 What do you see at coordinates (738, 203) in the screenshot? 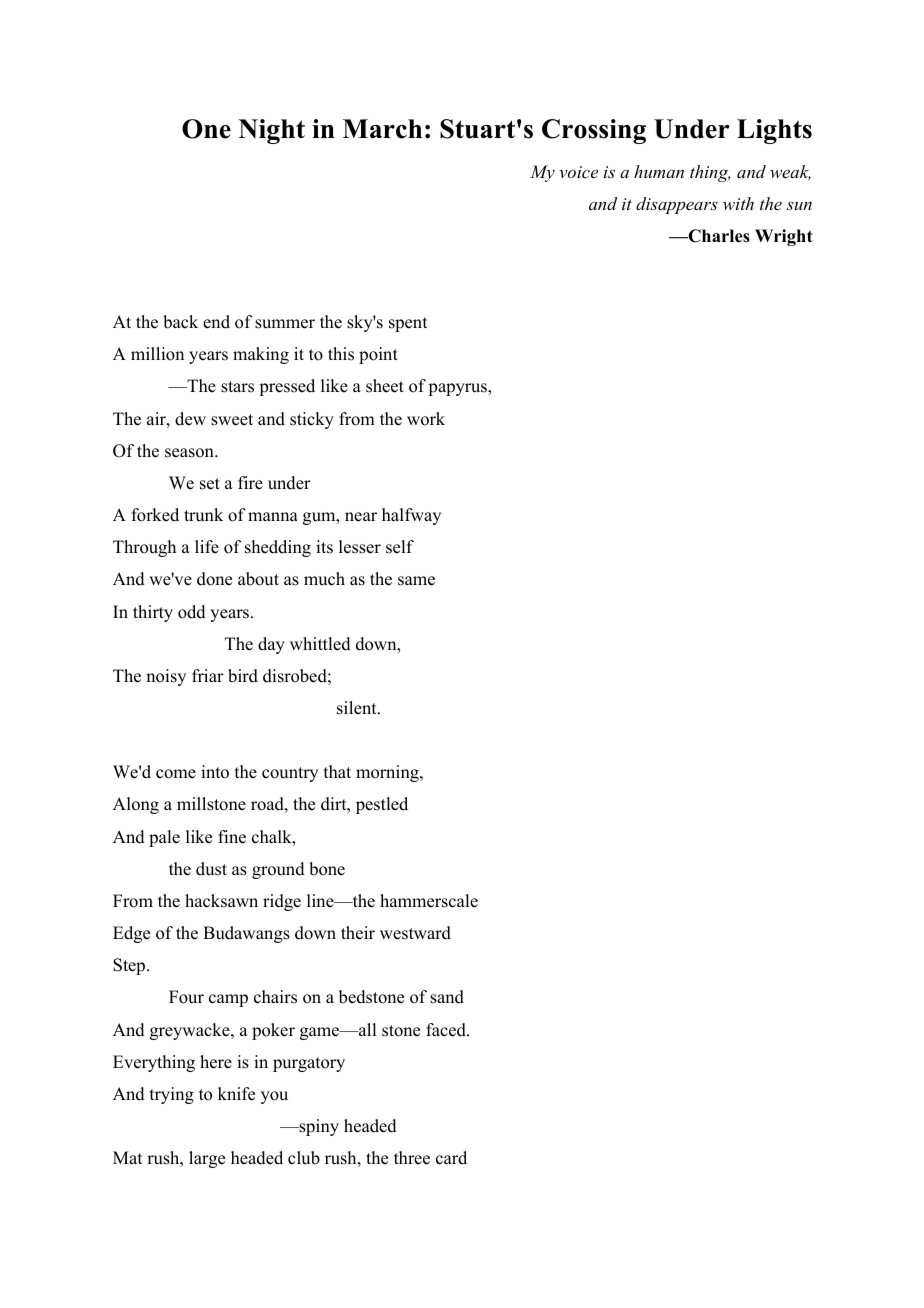
I see `with` at bounding box center [738, 203].
